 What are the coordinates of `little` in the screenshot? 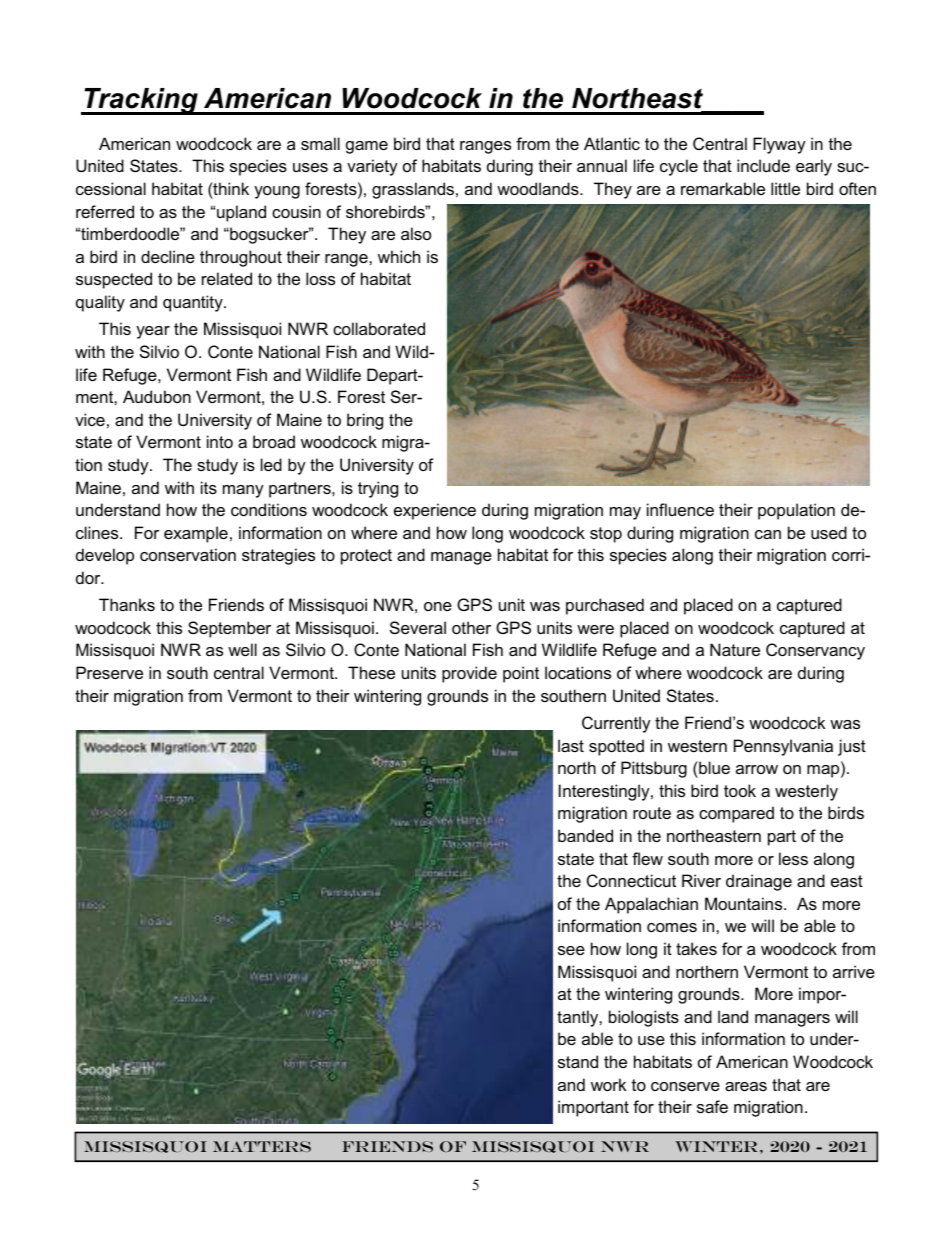 It's located at (785, 188).
